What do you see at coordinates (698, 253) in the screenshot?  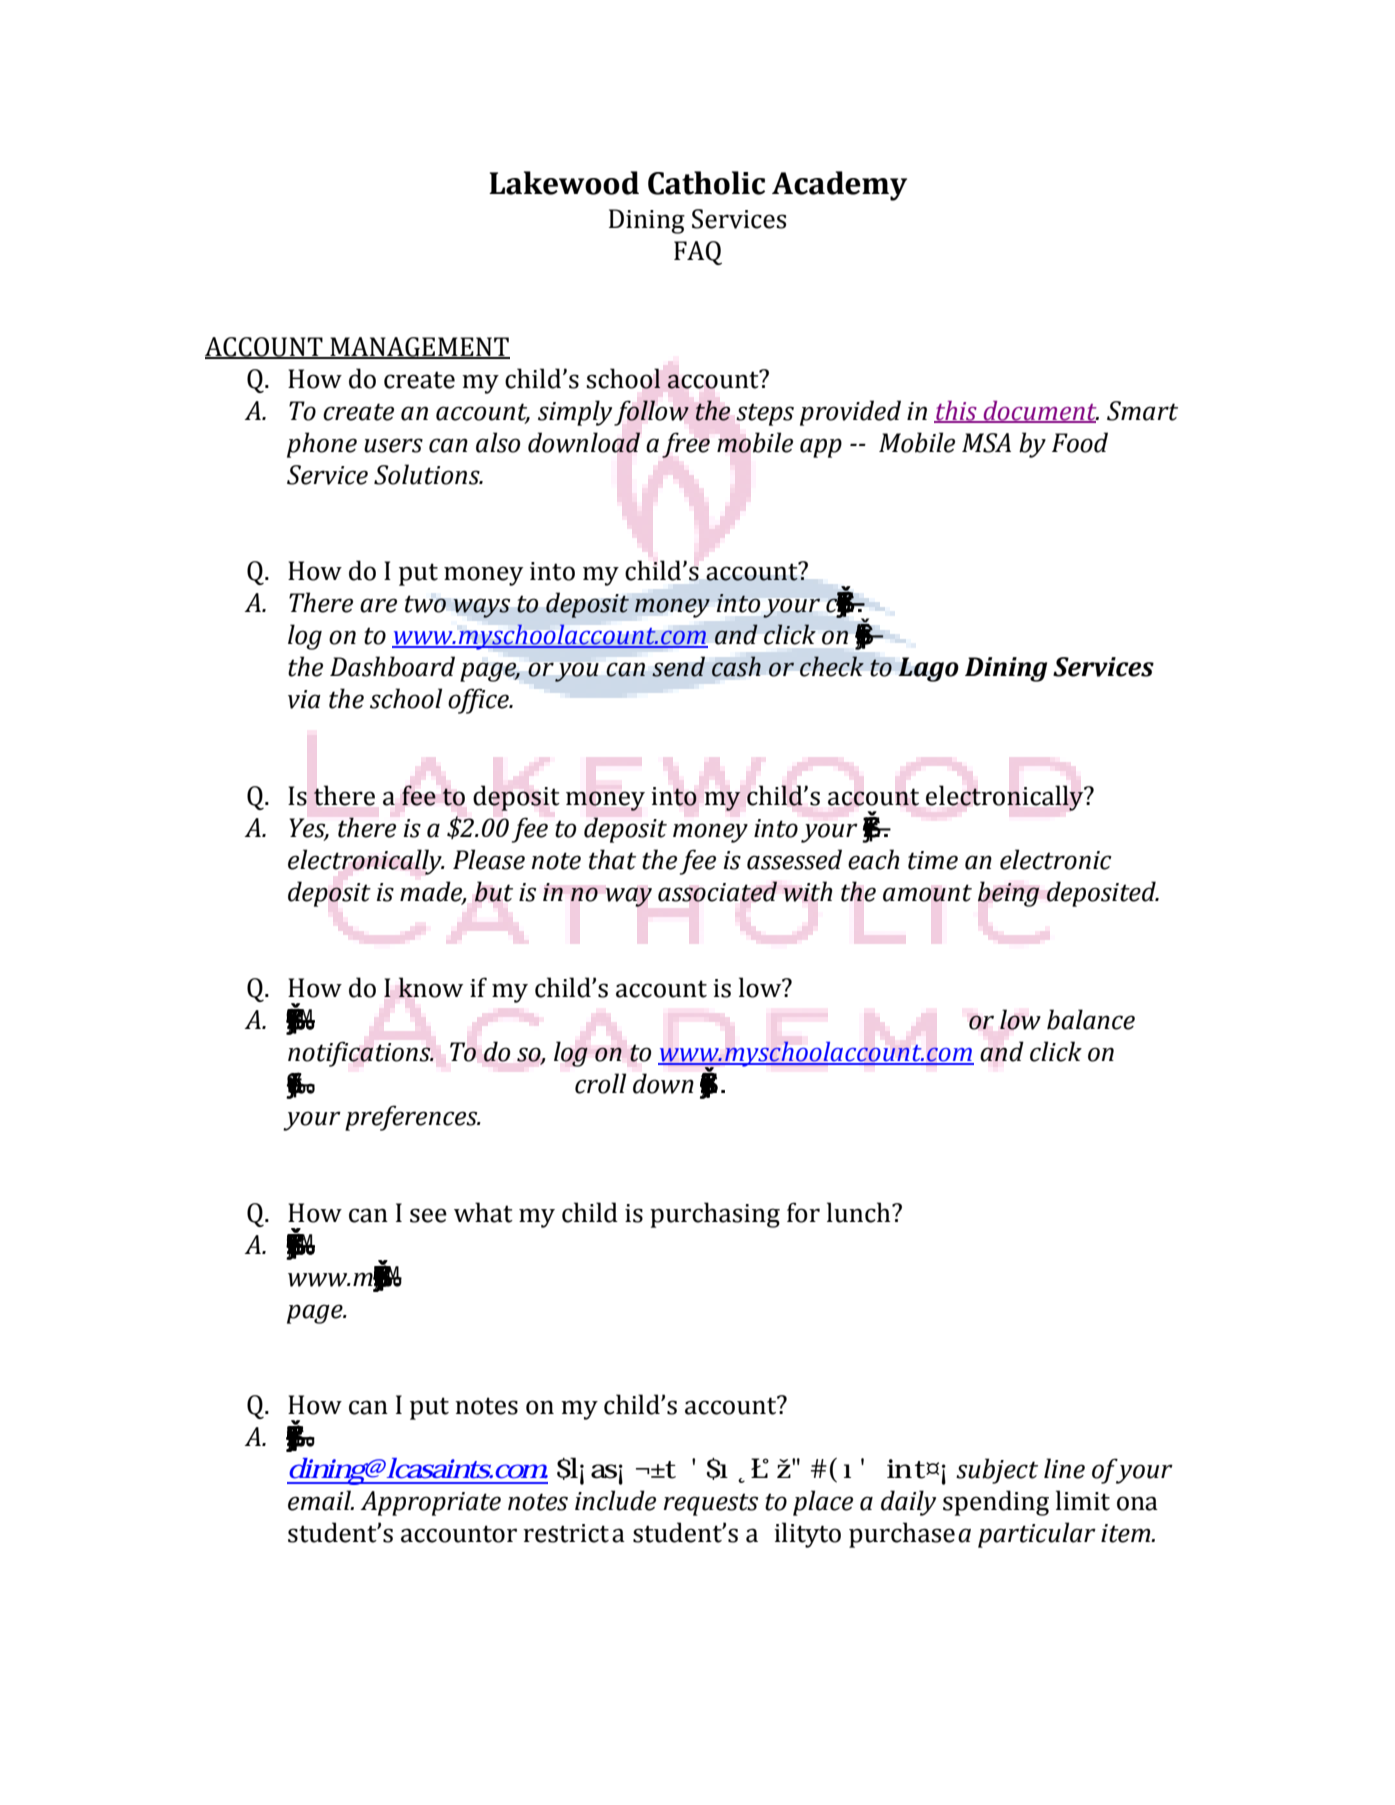 I see `FAQ` at bounding box center [698, 253].
